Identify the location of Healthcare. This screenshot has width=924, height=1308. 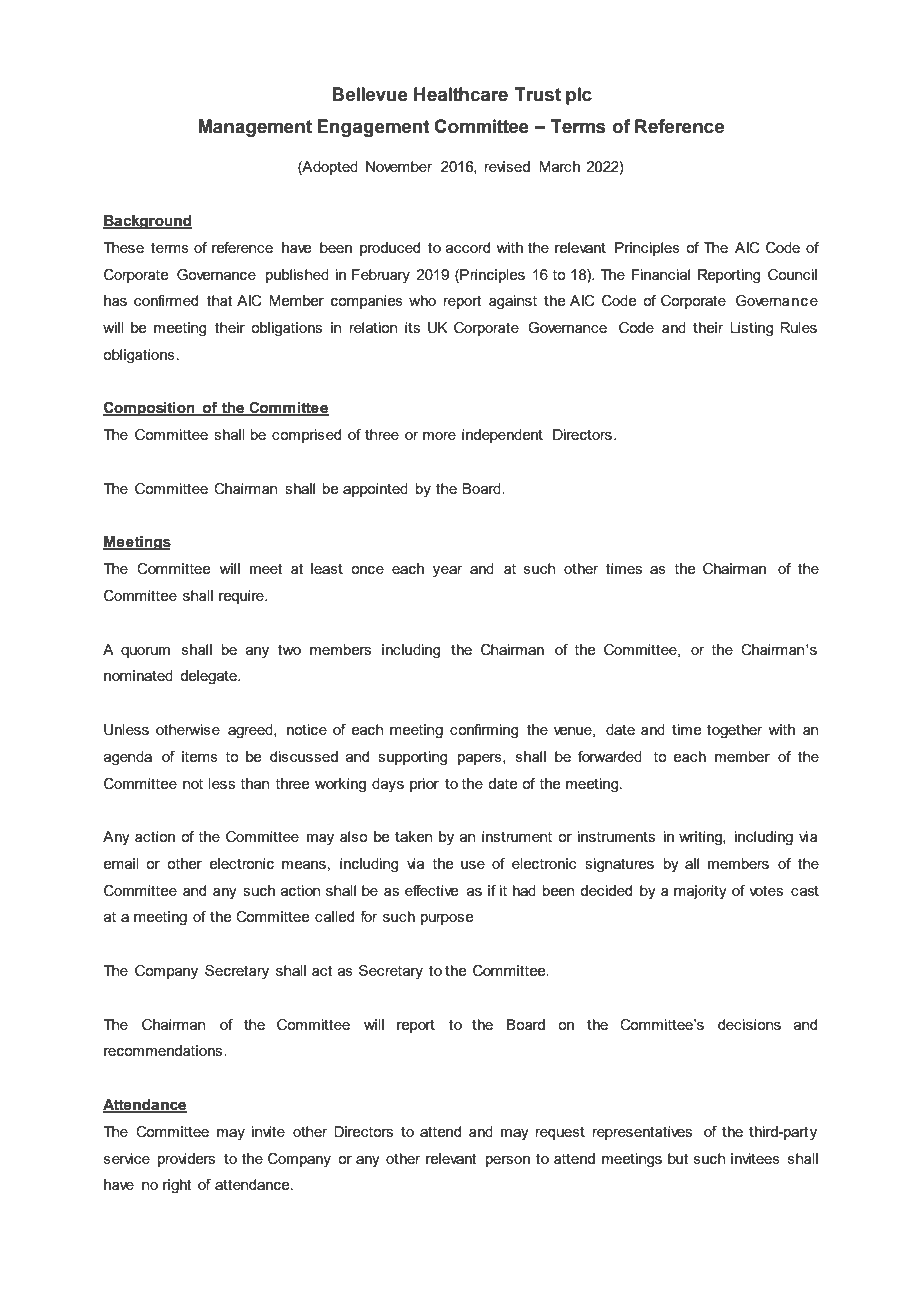
(461, 94).
